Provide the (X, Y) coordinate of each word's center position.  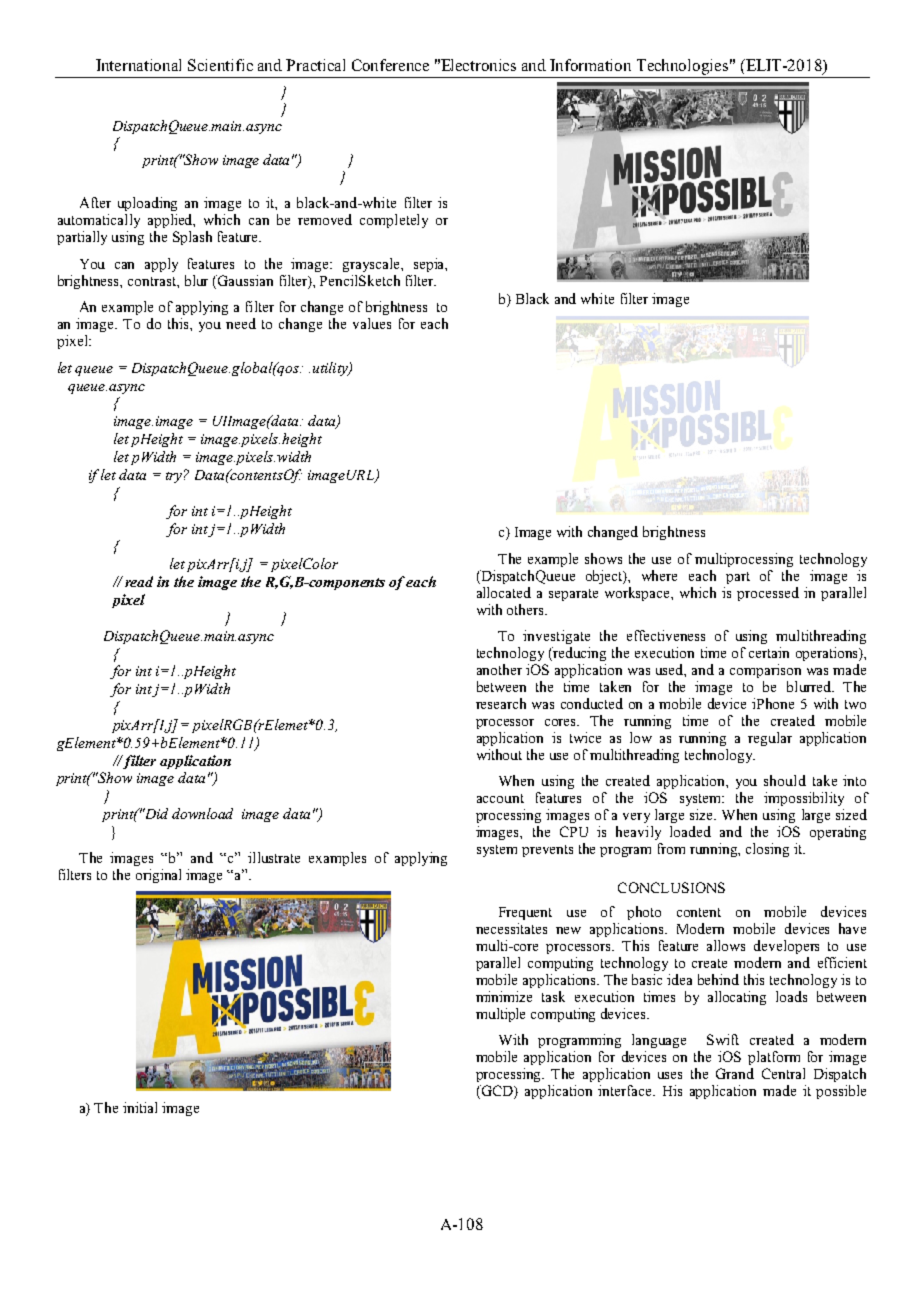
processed (768, 594)
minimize (504, 996)
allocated (504, 592)
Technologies (682, 68)
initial (140, 1107)
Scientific (220, 65)
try (176, 476)
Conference (390, 65)
